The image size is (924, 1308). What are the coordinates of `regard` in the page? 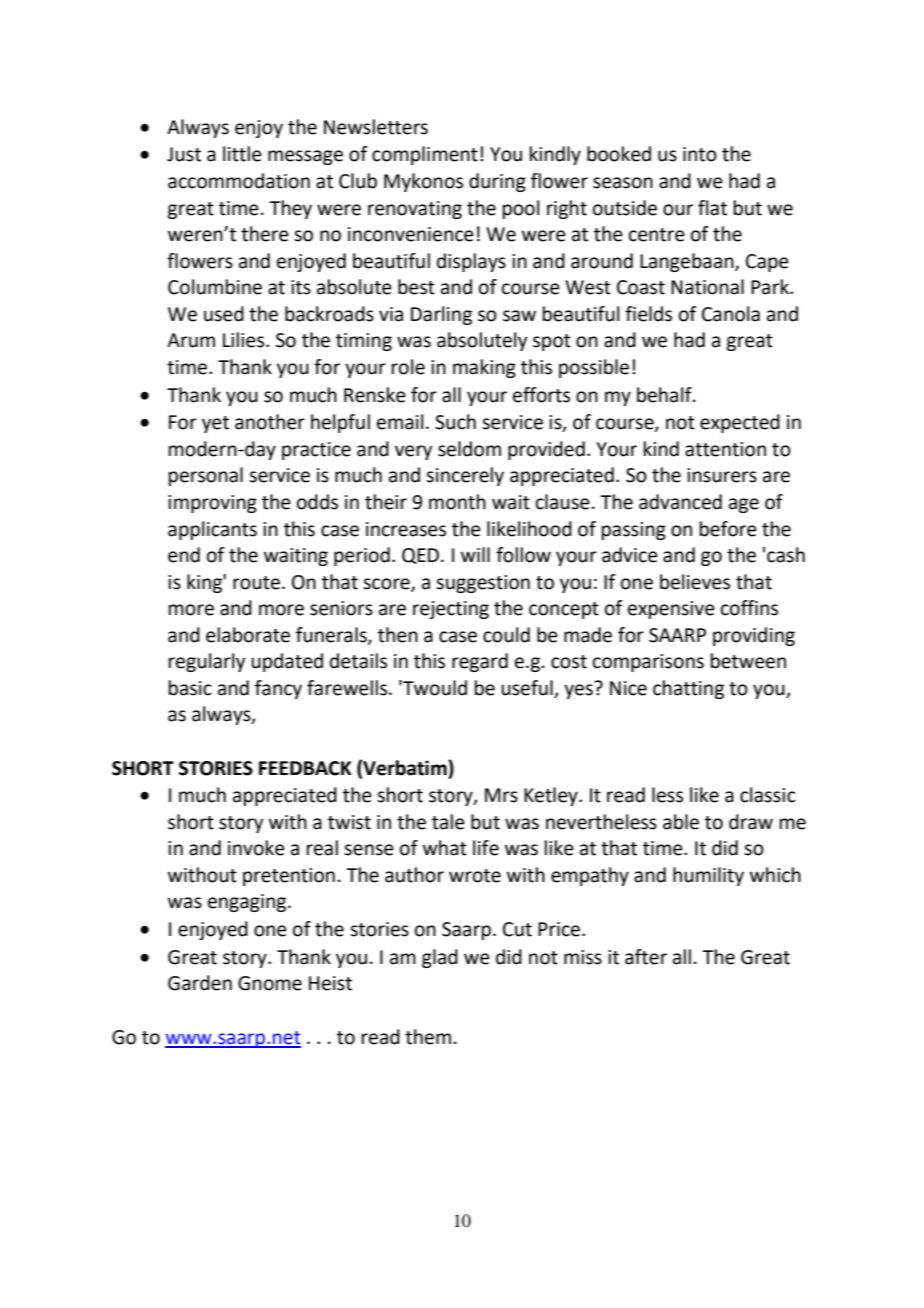 It's located at (480, 662).
